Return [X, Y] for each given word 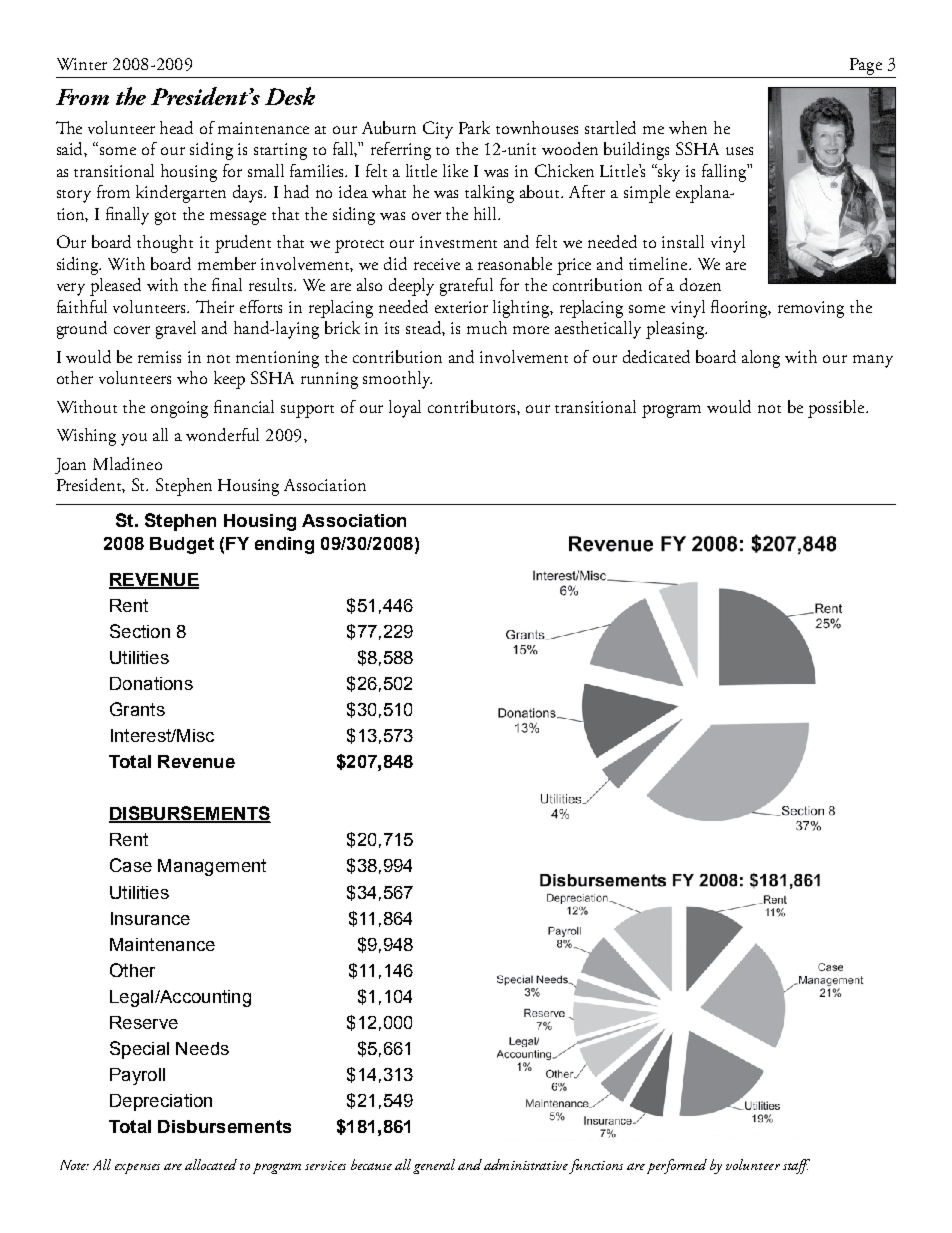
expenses [137, 1168]
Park [474, 127]
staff [796, 1166]
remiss [159, 357]
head [176, 127]
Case [131, 865]
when [688, 127]
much [487, 327]
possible [837, 409]
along [761, 359]
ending [284, 545]
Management [212, 867]
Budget [182, 545]
